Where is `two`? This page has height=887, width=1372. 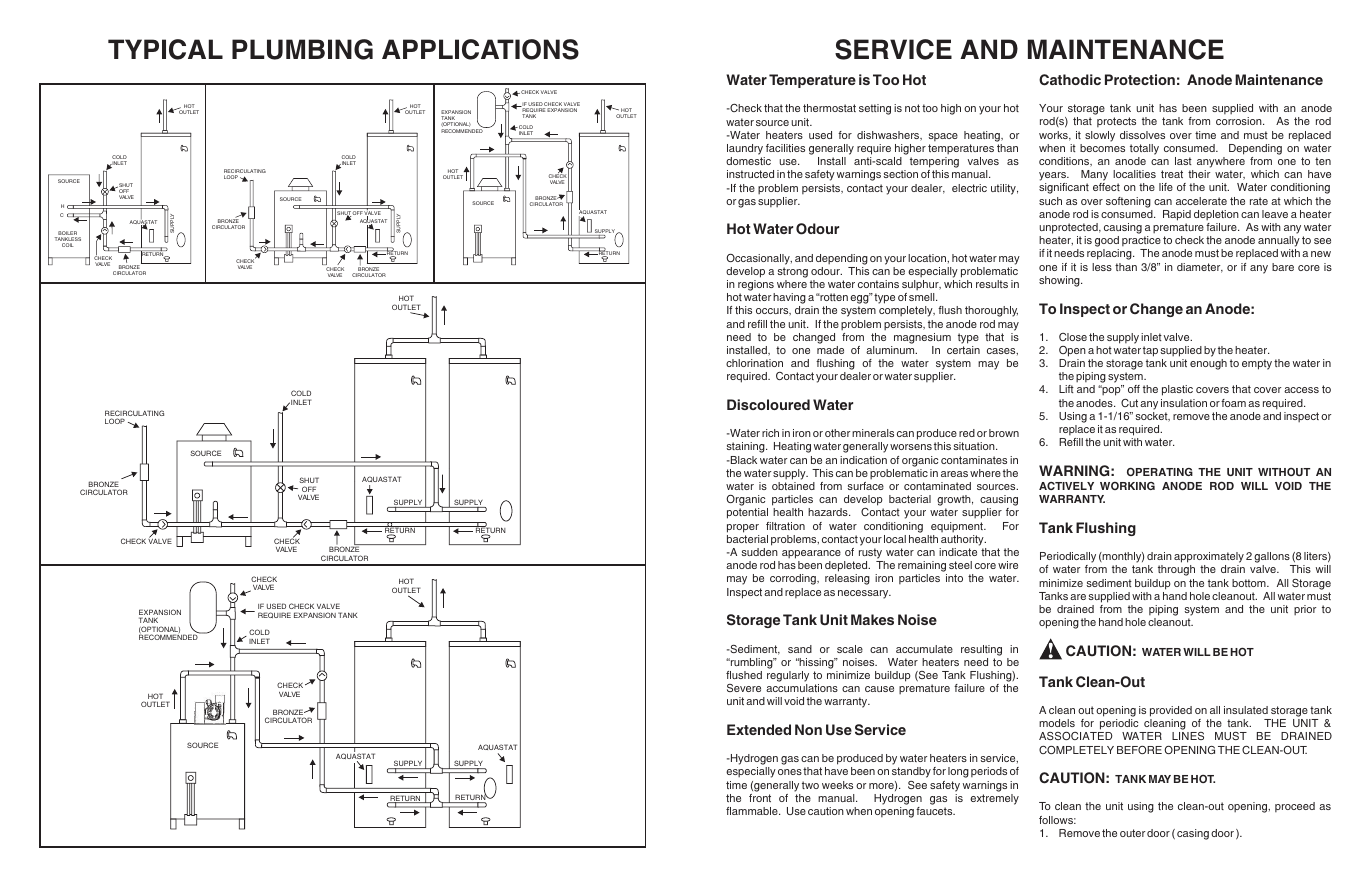
two is located at coordinates (810, 785).
